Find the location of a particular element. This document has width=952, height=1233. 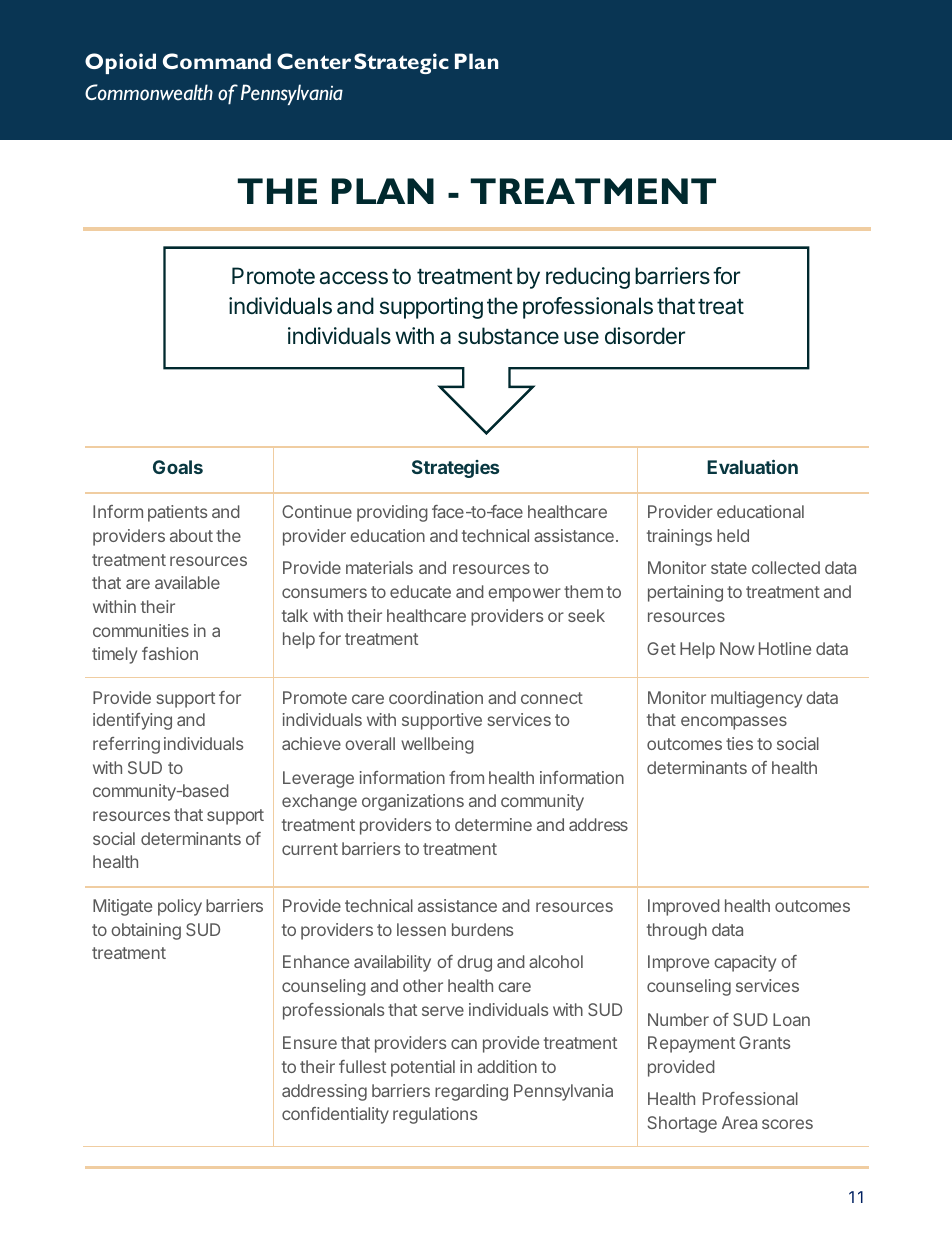

Strategic is located at coordinates (401, 63).
